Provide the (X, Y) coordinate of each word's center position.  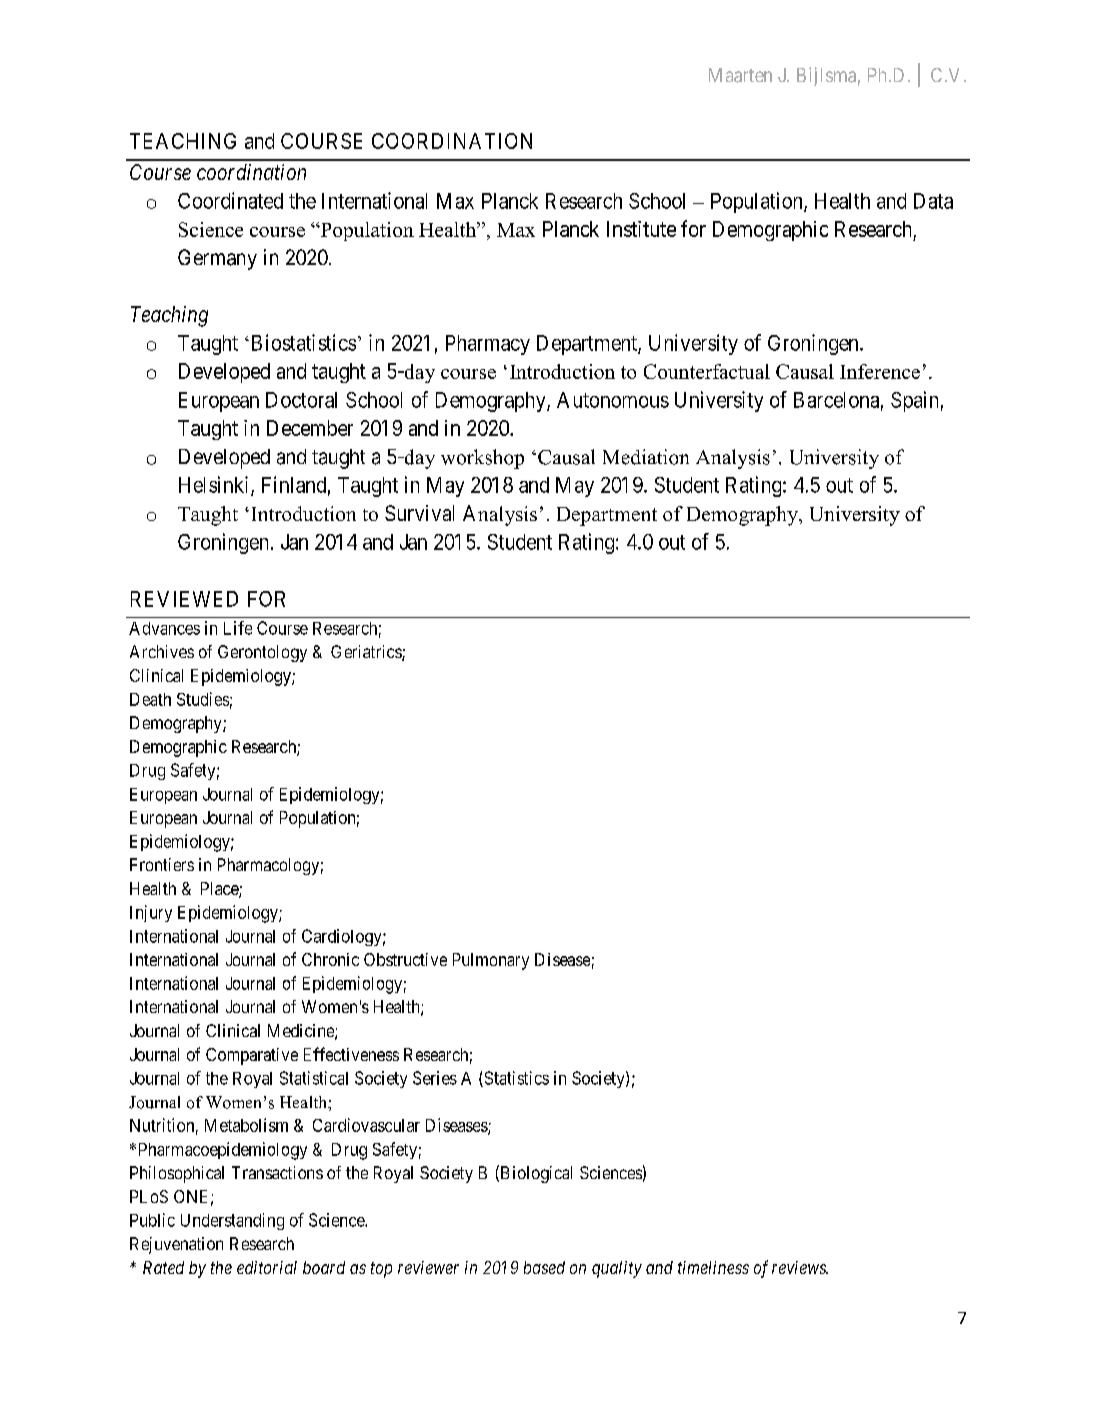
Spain (914, 401)
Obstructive (405, 959)
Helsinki (215, 485)
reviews (800, 1267)
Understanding (232, 1221)
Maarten (740, 75)
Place (220, 890)
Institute (641, 229)
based (544, 1267)
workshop (482, 459)
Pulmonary (491, 961)
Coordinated (230, 200)
